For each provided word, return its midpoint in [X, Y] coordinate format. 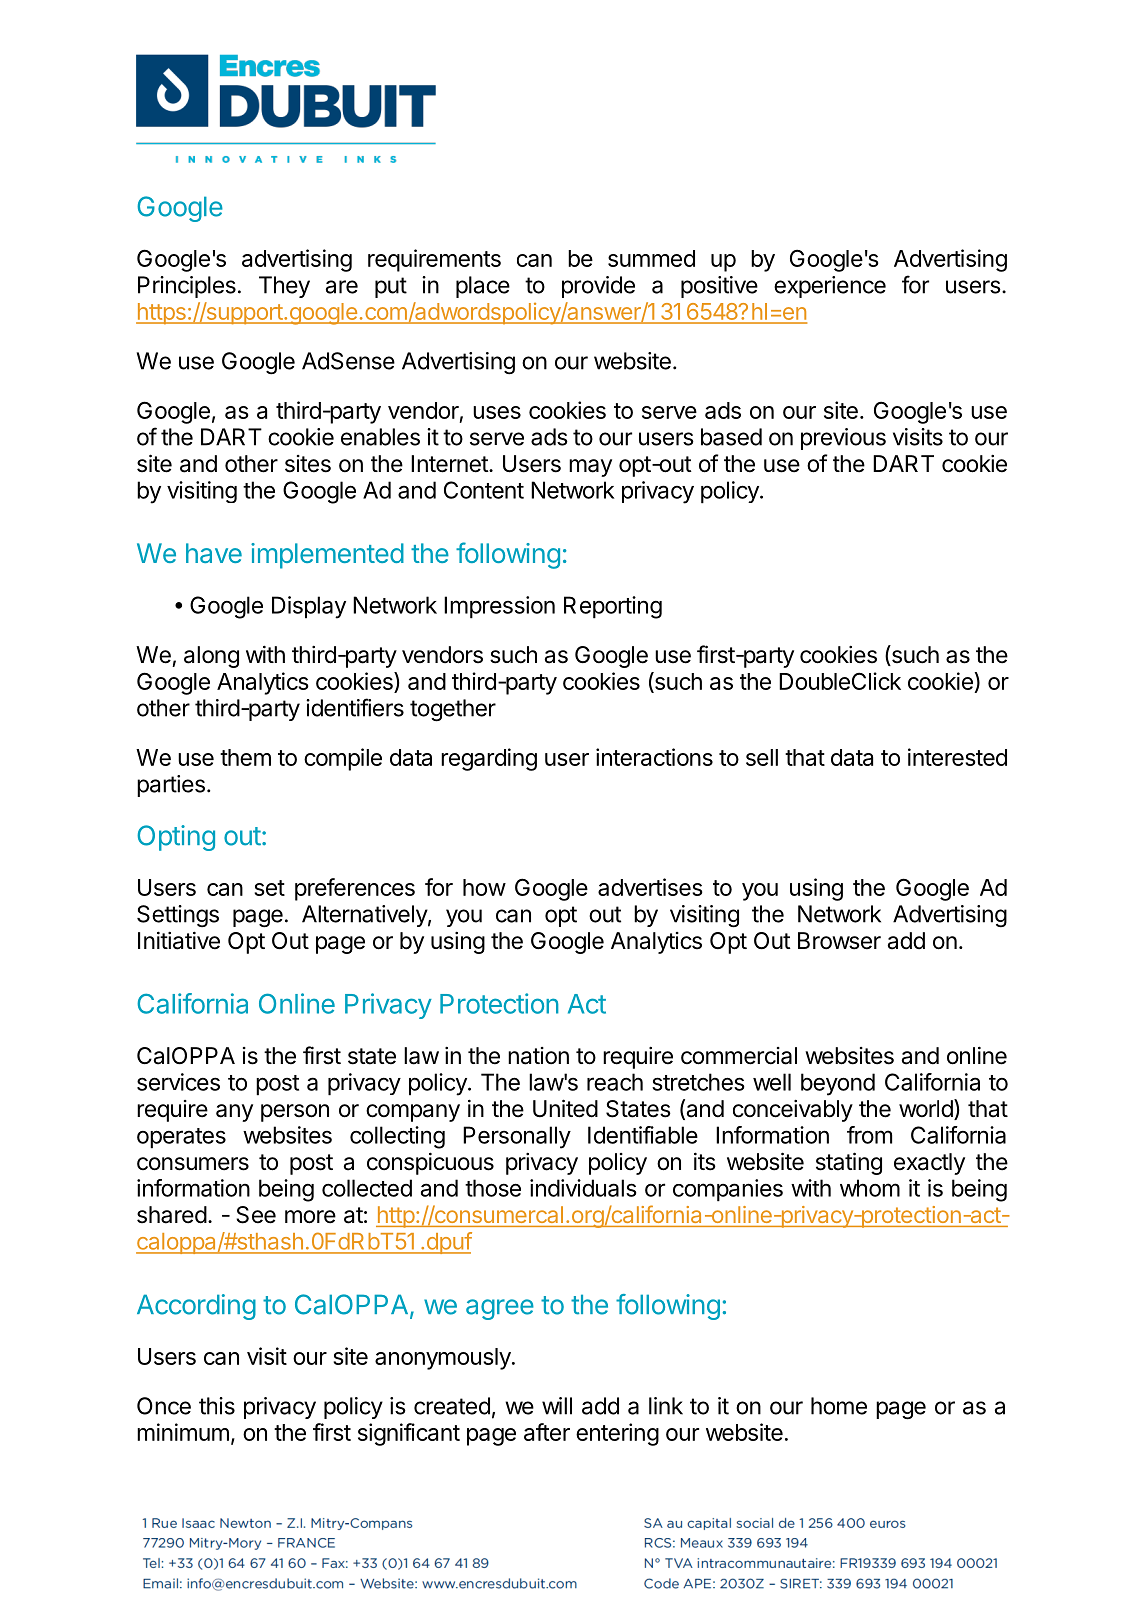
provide [598, 287]
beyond [838, 1084]
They [284, 287]
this [217, 1406]
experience [830, 287]
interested [957, 757]
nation [538, 1056]
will [557, 1406]
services [178, 1082]
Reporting [613, 607]
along [211, 657]
